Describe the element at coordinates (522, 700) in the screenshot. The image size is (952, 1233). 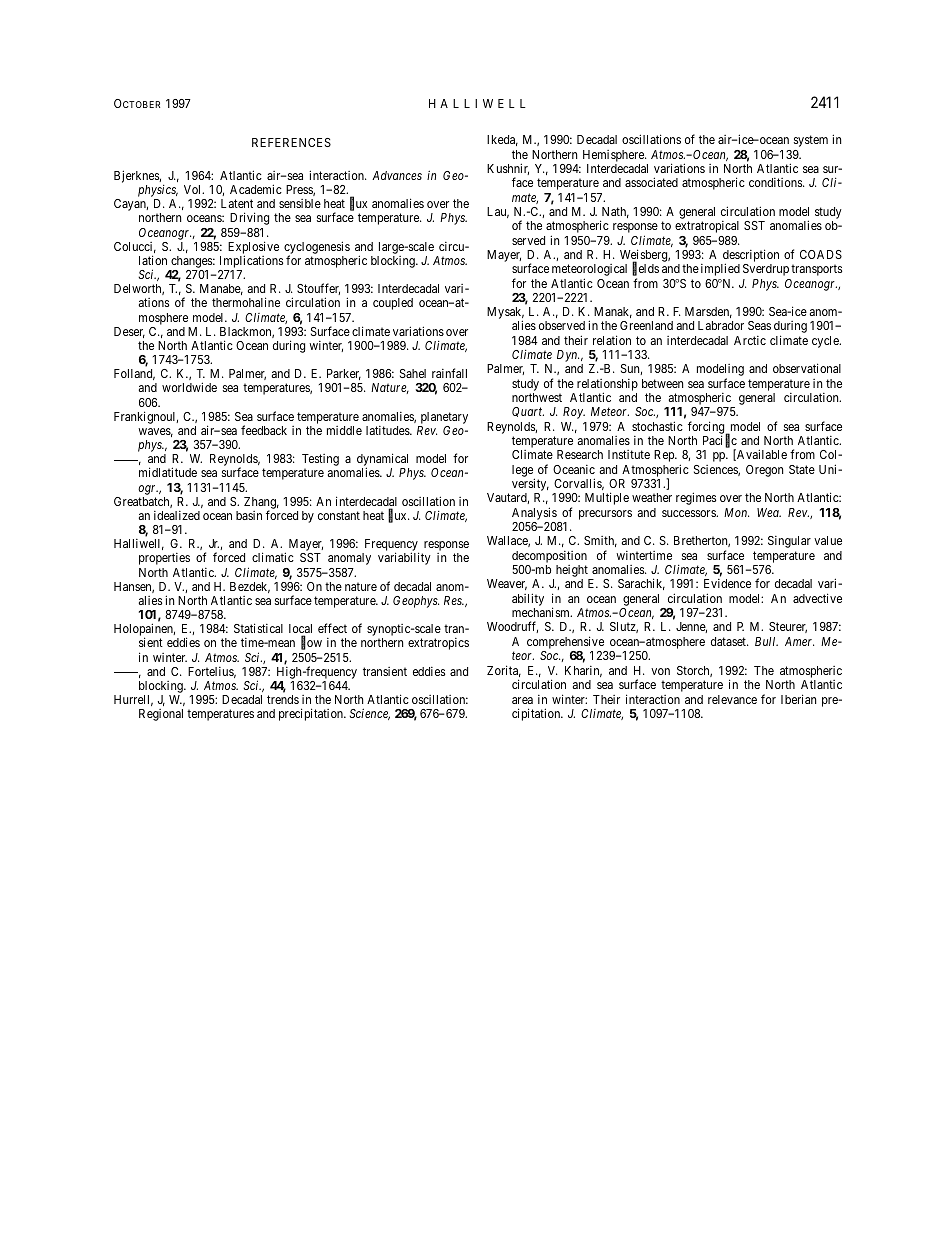
I see `area` at that location.
